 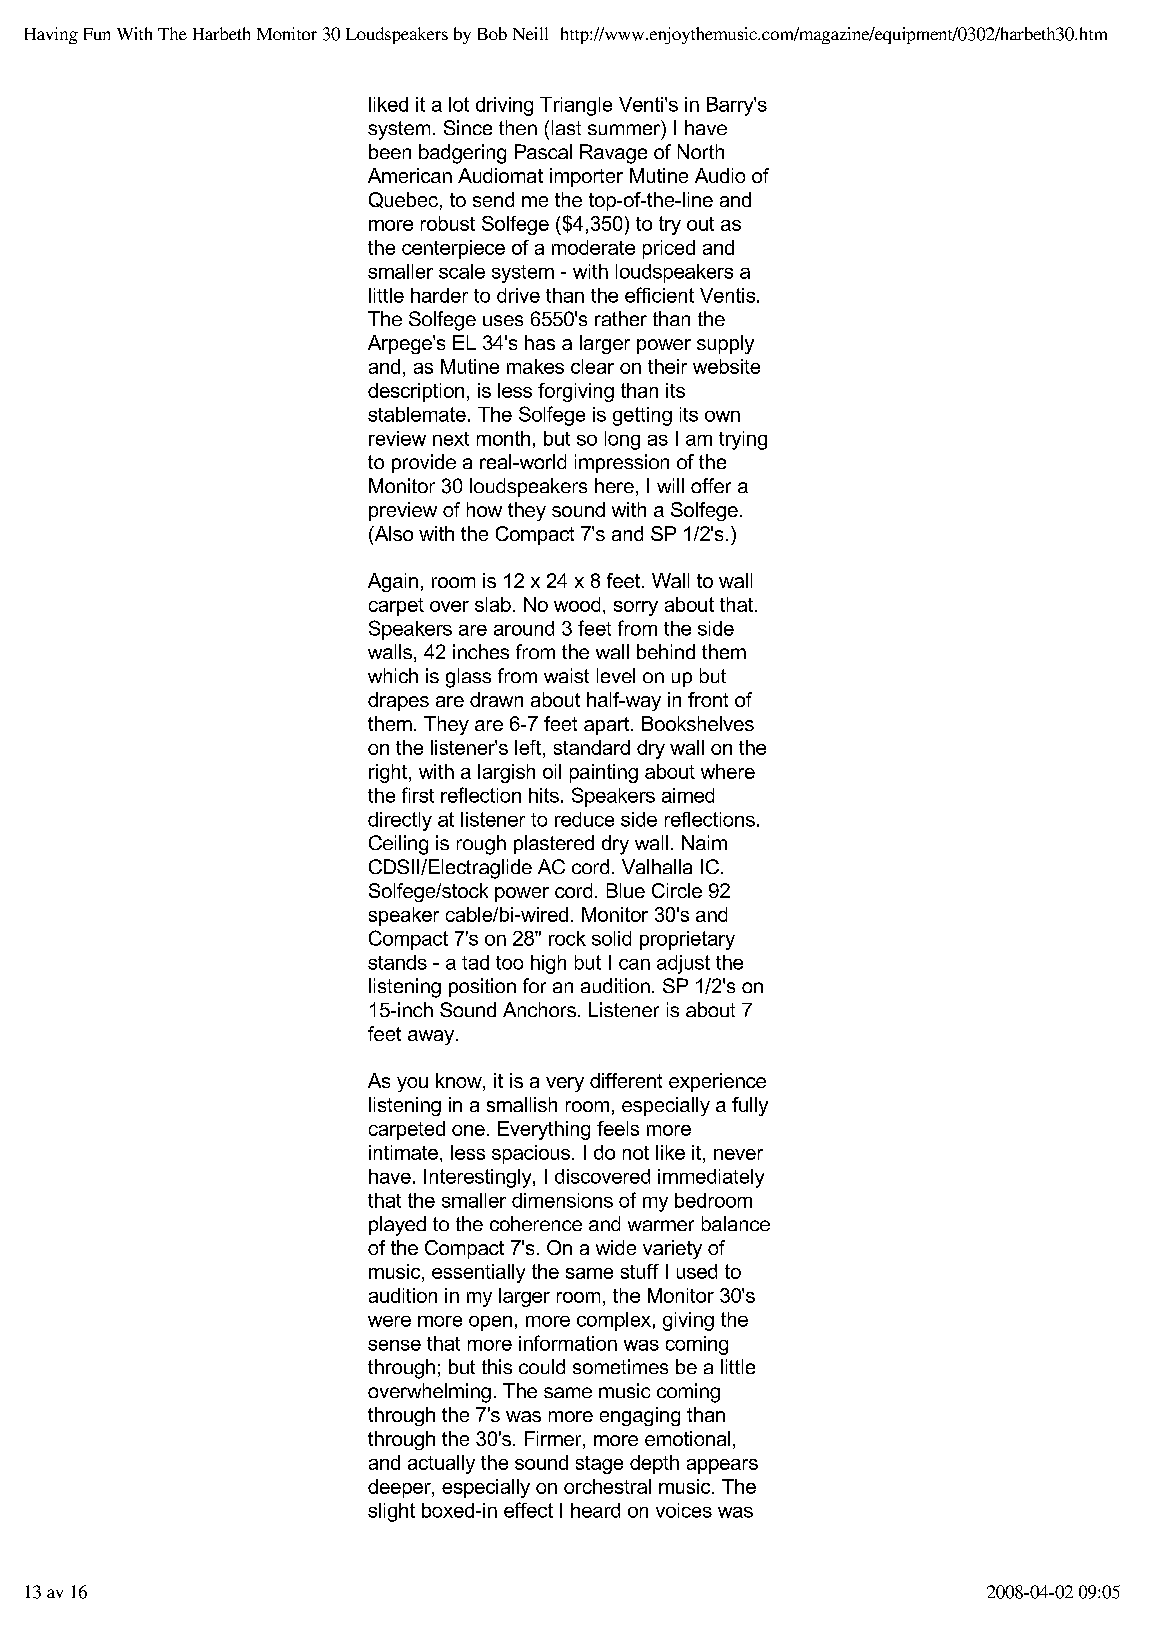 What do you see at coordinates (625, 130) in the image?
I see `summer` at bounding box center [625, 130].
